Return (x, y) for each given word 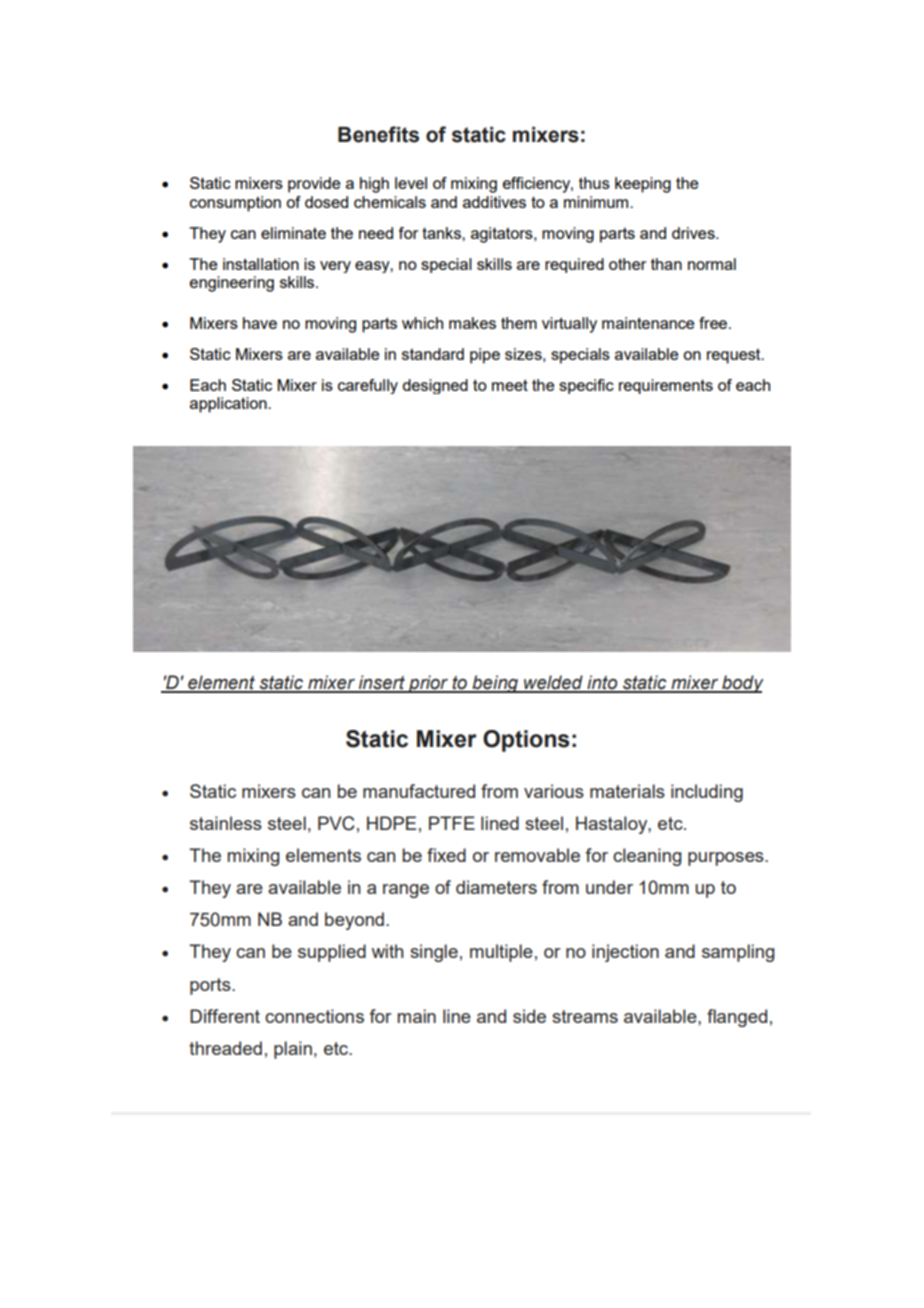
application (229, 405)
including (707, 793)
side (529, 1016)
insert (381, 683)
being (495, 684)
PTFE (452, 823)
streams (585, 1016)
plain (293, 1050)
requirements (666, 386)
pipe (485, 356)
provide (314, 185)
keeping (643, 185)
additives (494, 202)
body (742, 684)
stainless (226, 823)
